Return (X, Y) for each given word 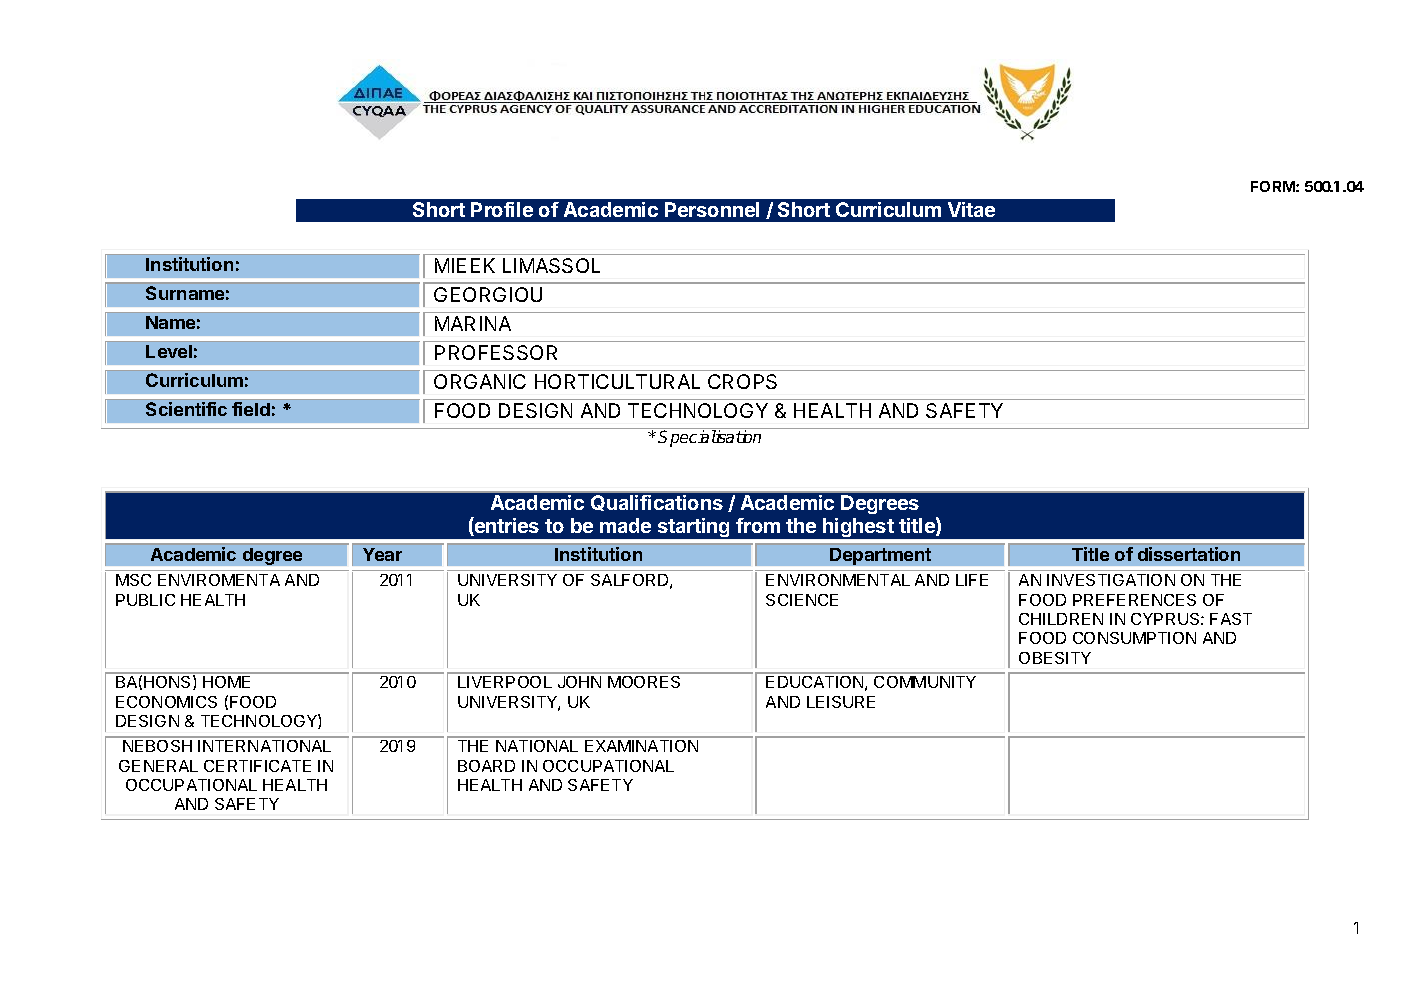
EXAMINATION (641, 746)
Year (382, 554)
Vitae (971, 209)
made (625, 525)
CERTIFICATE (257, 766)
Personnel (712, 209)
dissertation (1189, 554)
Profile (502, 209)
